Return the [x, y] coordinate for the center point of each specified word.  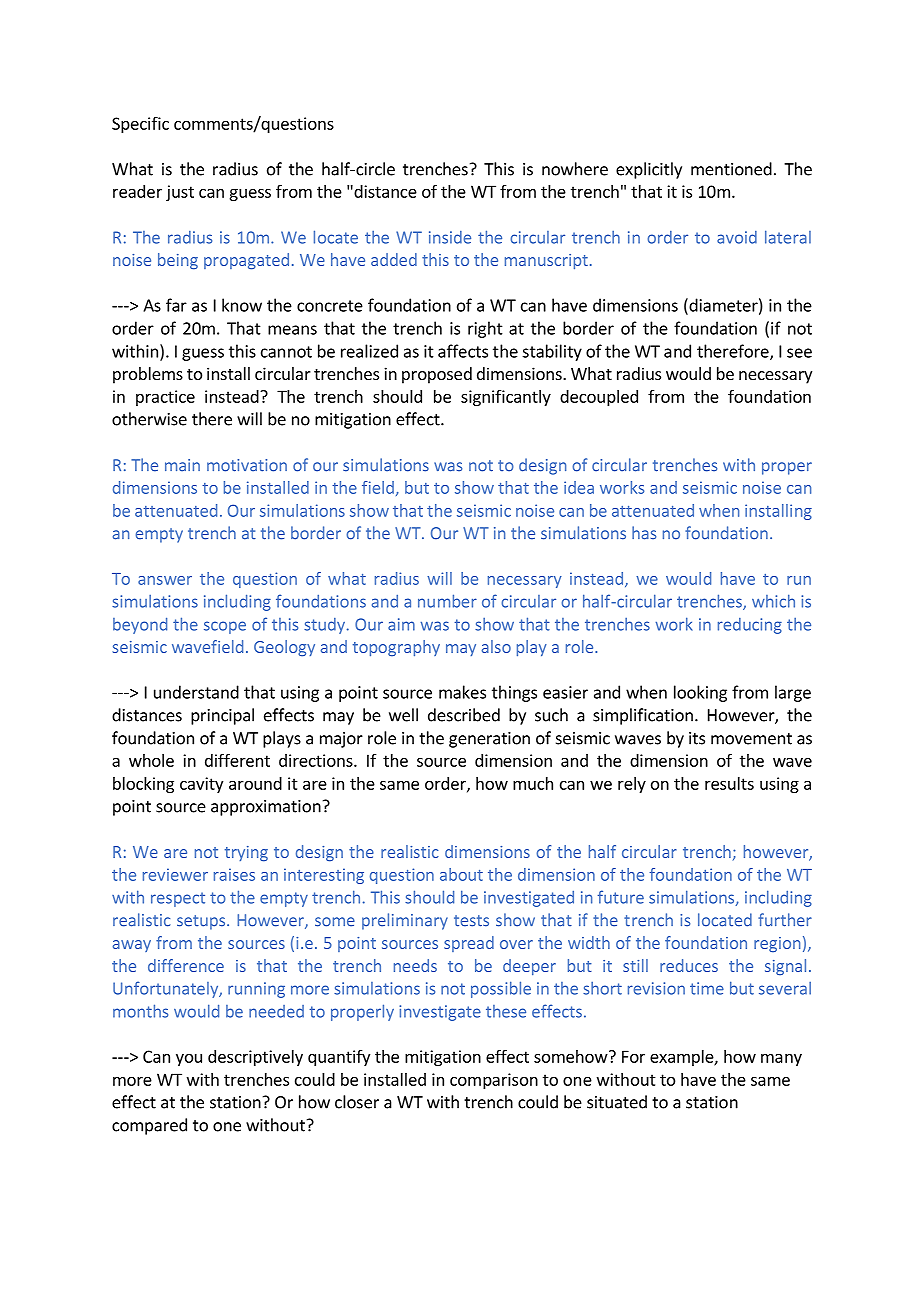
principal [222, 716]
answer [165, 580]
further [785, 920]
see [799, 353]
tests [471, 921]
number [447, 601]
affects [463, 351]
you [189, 1059]
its [697, 738]
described [464, 715]
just [180, 193]
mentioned [731, 169]
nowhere [575, 169]
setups [201, 922]
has [644, 533]
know [242, 305]
